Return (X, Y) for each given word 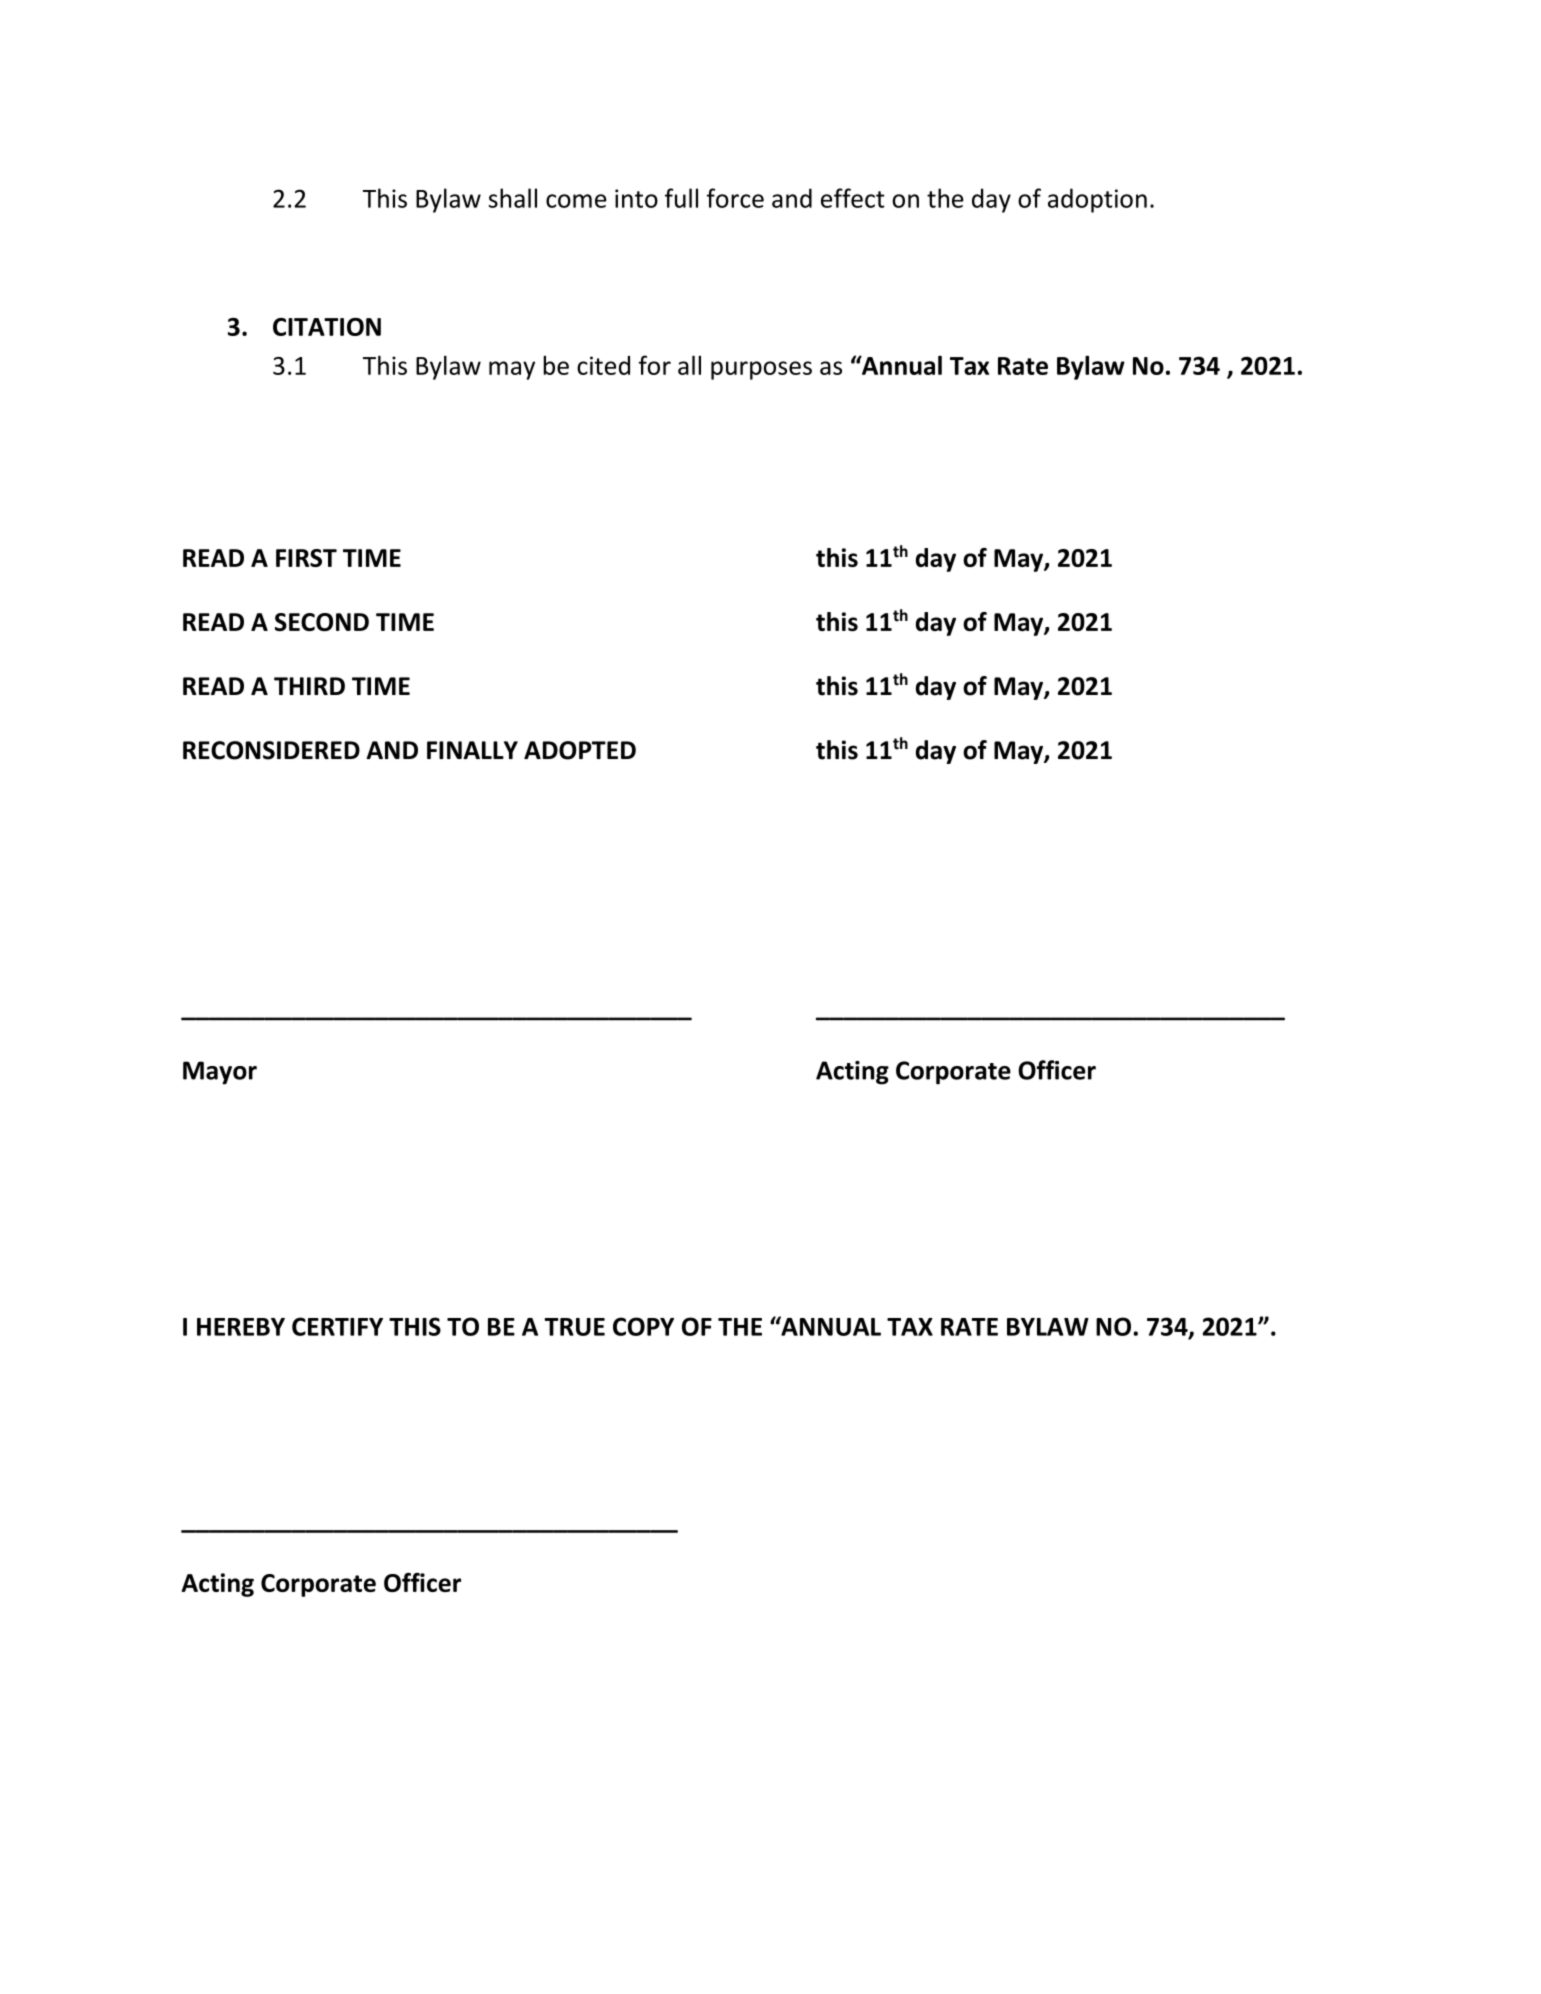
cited (603, 365)
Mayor (220, 1073)
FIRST (306, 558)
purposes (761, 370)
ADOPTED (580, 750)
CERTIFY (337, 1326)
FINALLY (472, 750)
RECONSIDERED (271, 750)
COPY (643, 1326)
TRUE (574, 1327)
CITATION (327, 327)
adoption (1097, 200)
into (636, 198)
